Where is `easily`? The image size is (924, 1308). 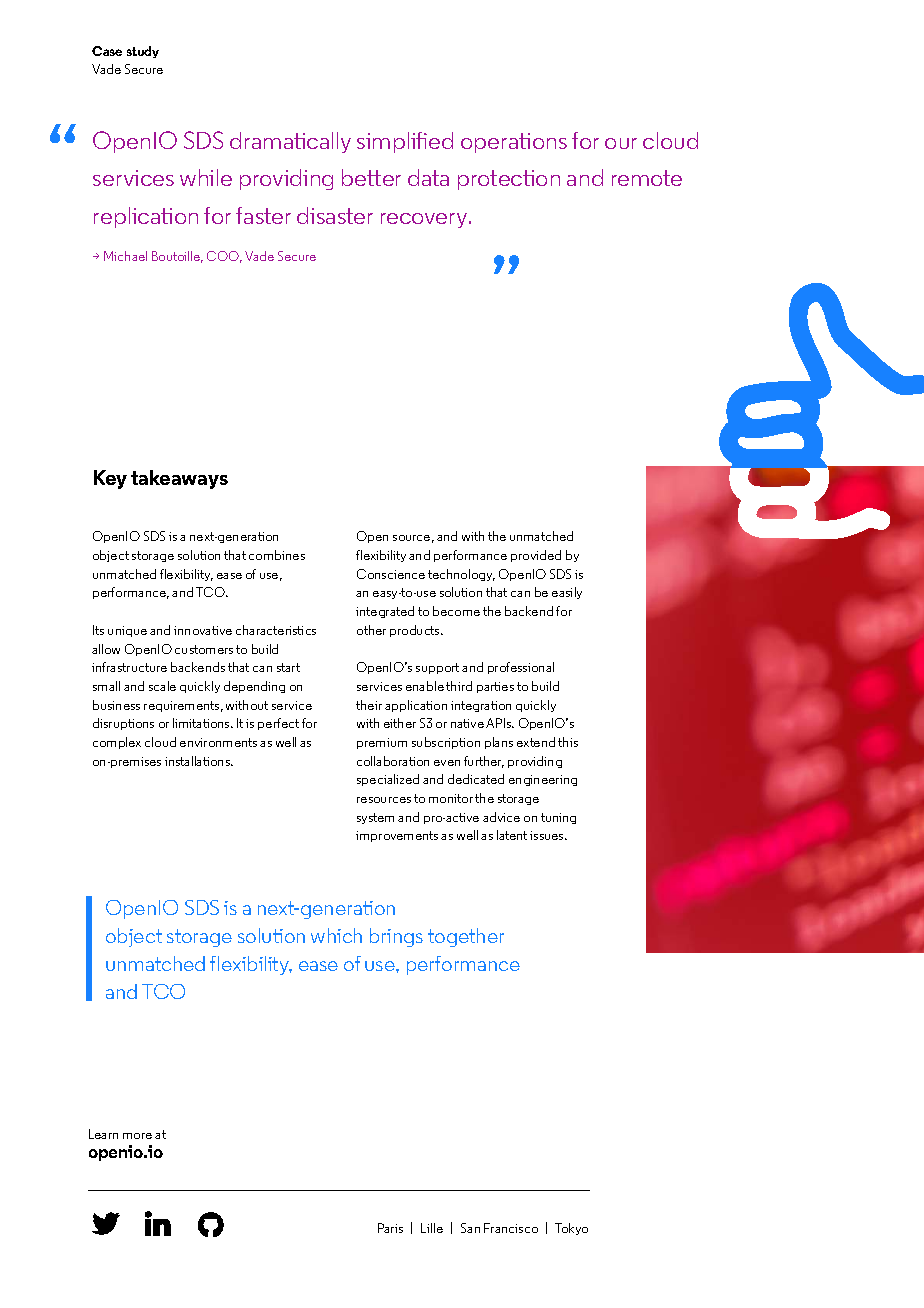 easily is located at coordinates (567, 593).
